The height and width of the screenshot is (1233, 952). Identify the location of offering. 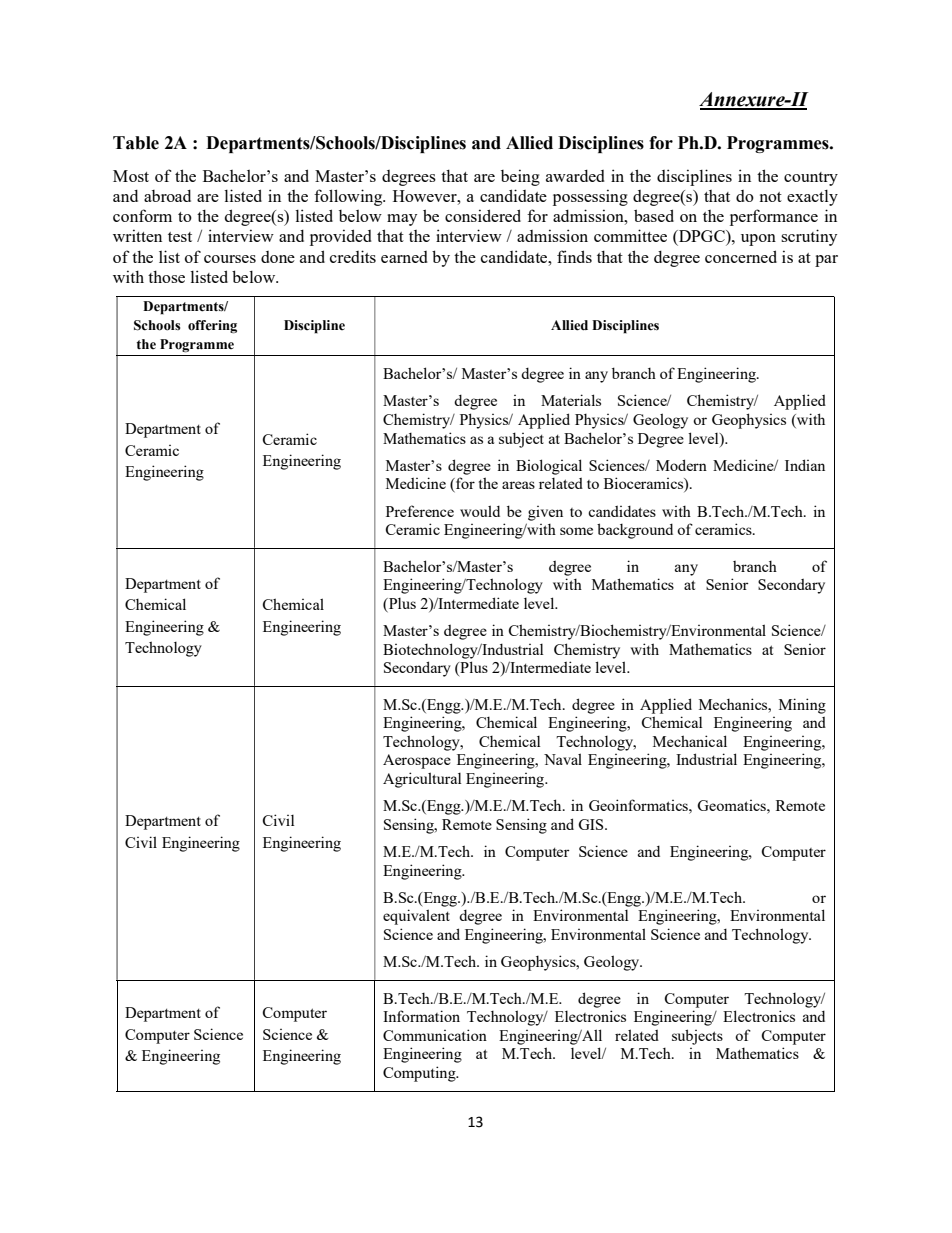
(212, 327).
